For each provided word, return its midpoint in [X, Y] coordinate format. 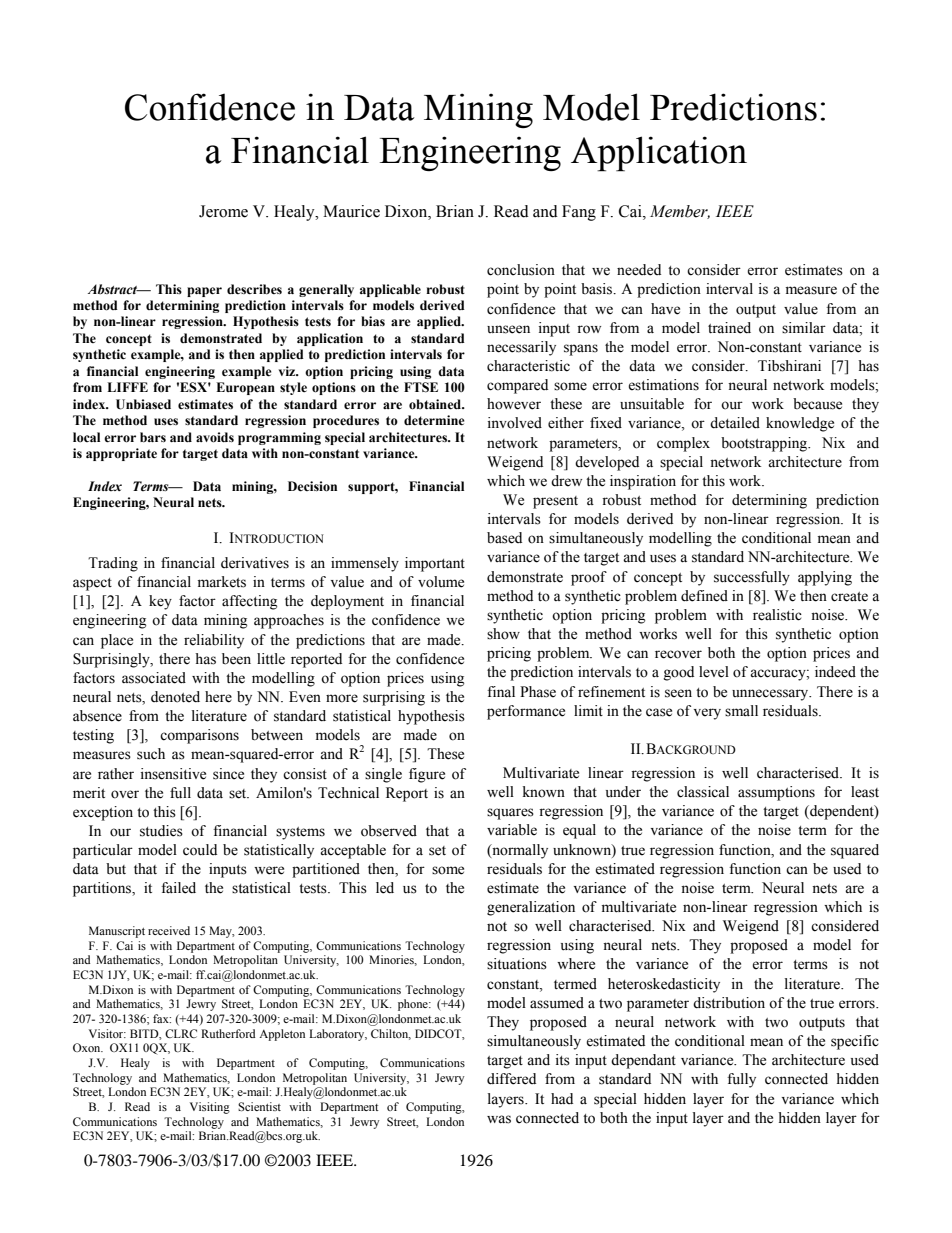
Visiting [210, 1108]
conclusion [521, 270]
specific [855, 1042]
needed [639, 270]
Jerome [223, 211]
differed [511, 1079]
